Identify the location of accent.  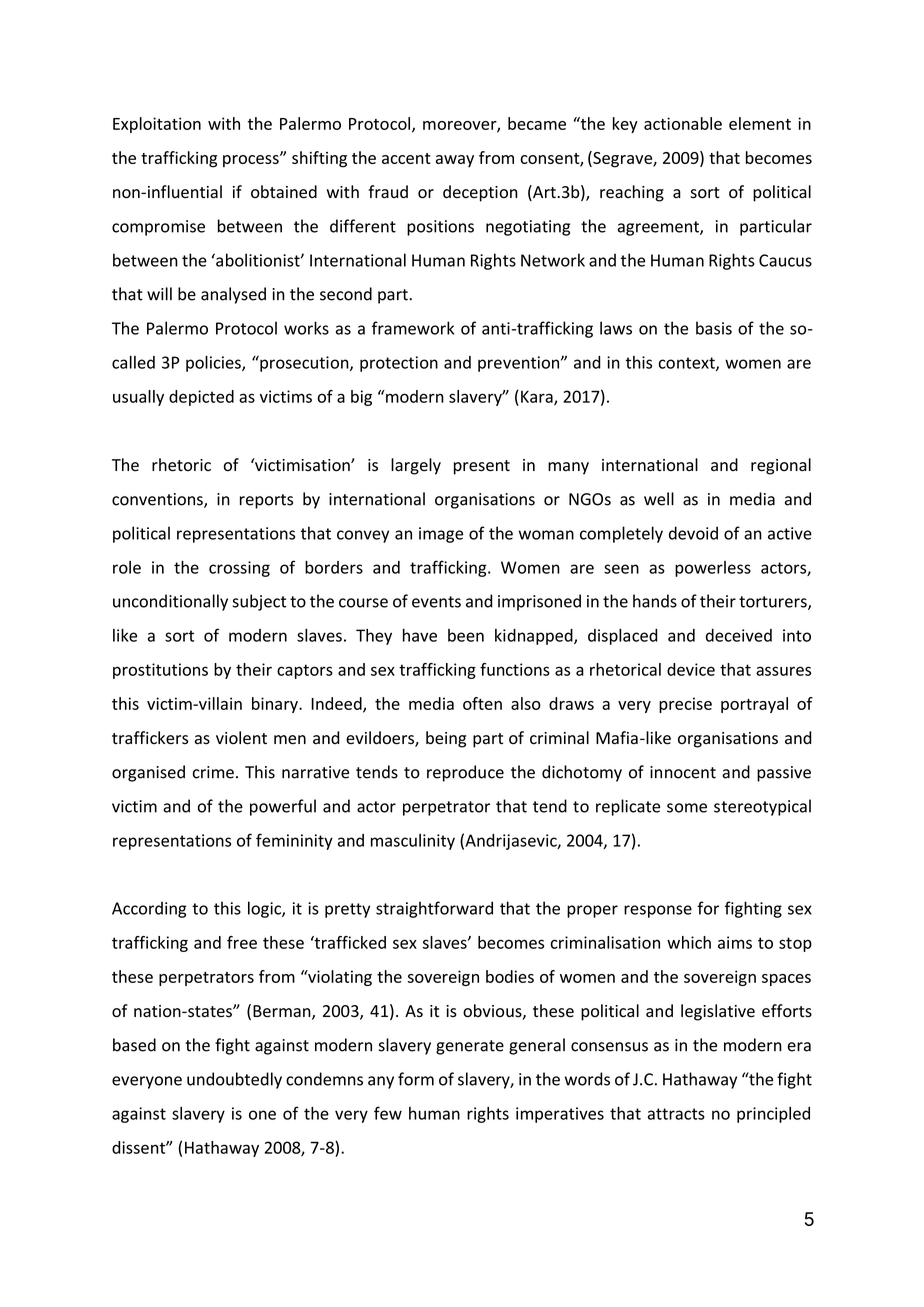
(406, 158).
